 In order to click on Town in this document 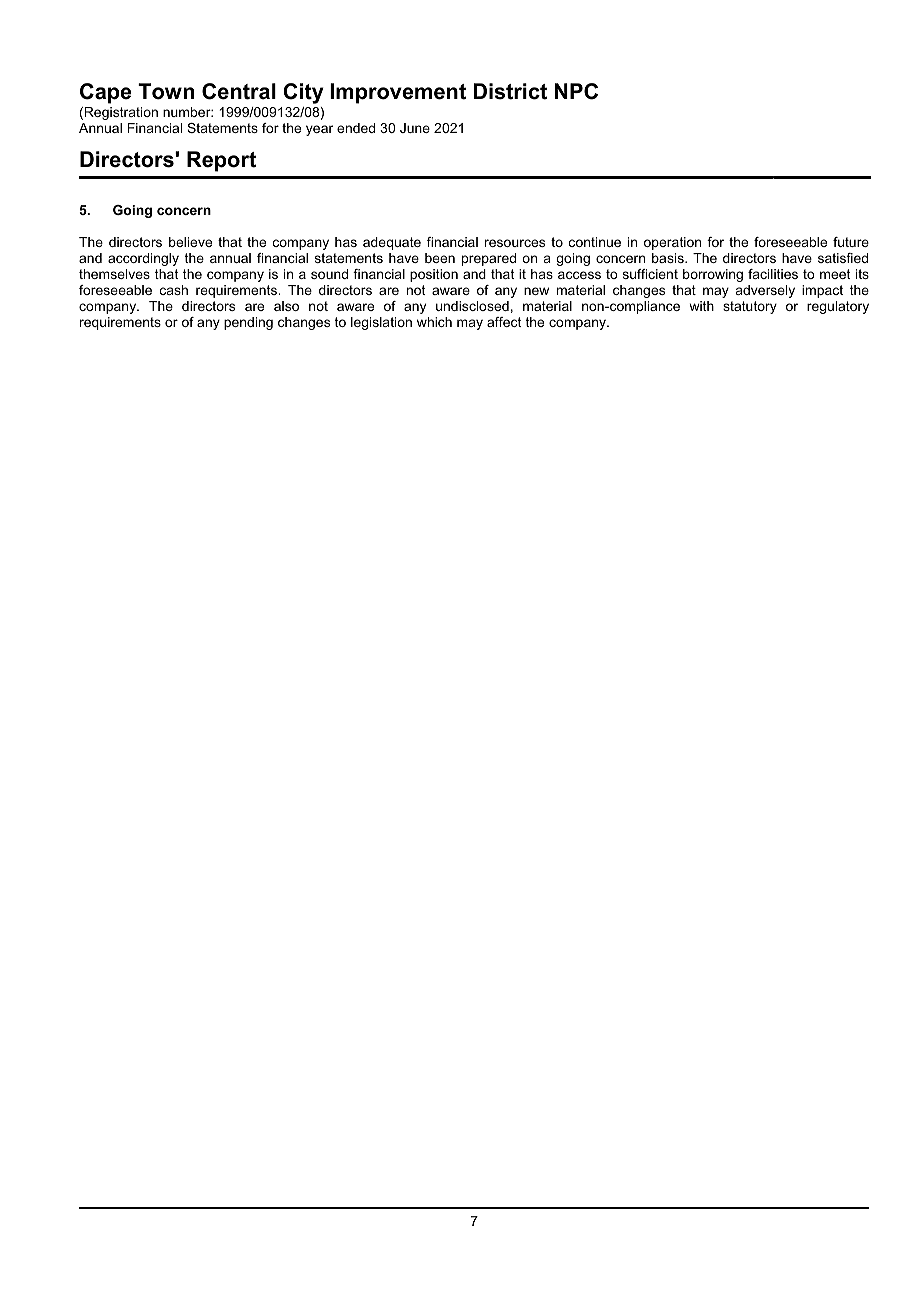, I will do `click(166, 91)`.
